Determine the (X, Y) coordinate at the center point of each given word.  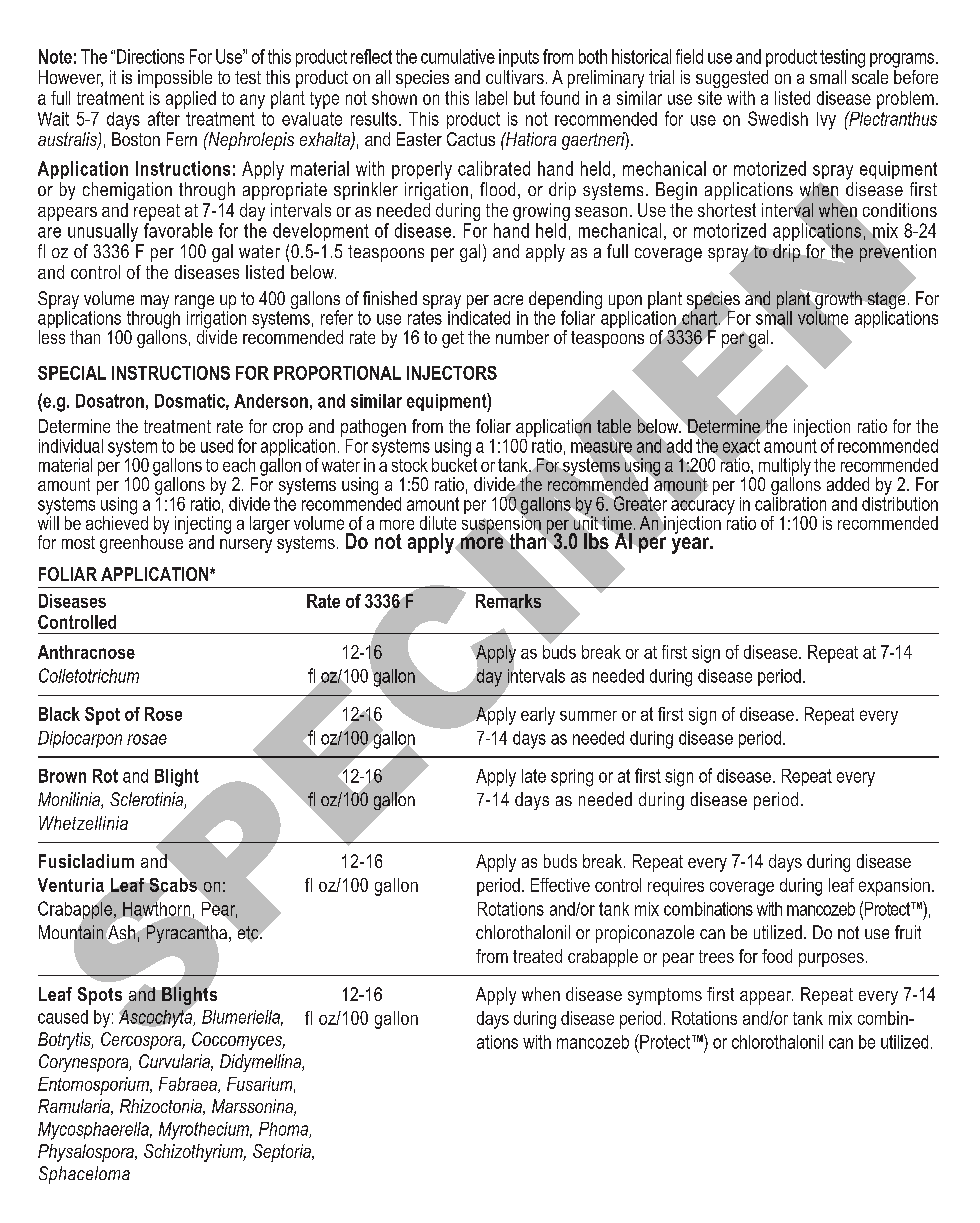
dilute (438, 523)
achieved (117, 521)
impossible (175, 79)
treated (537, 956)
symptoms (665, 996)
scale (870, 77)
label (491, 98)
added (848, 484)
